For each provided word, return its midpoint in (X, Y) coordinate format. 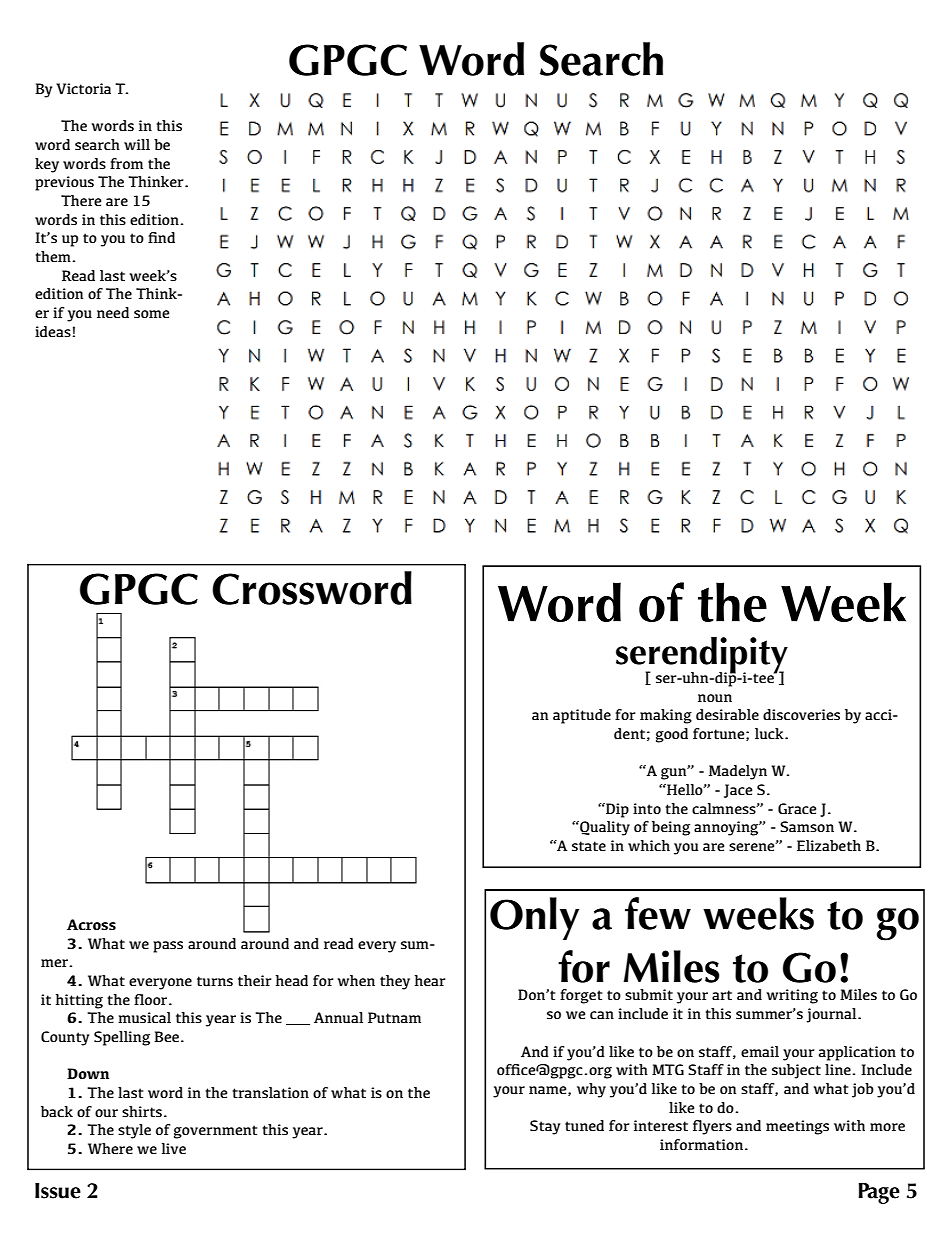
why (591, 1090)
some (151, 314)
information (701, 1144)
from (126, 163)
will (137, 144)
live (174, 1148)
